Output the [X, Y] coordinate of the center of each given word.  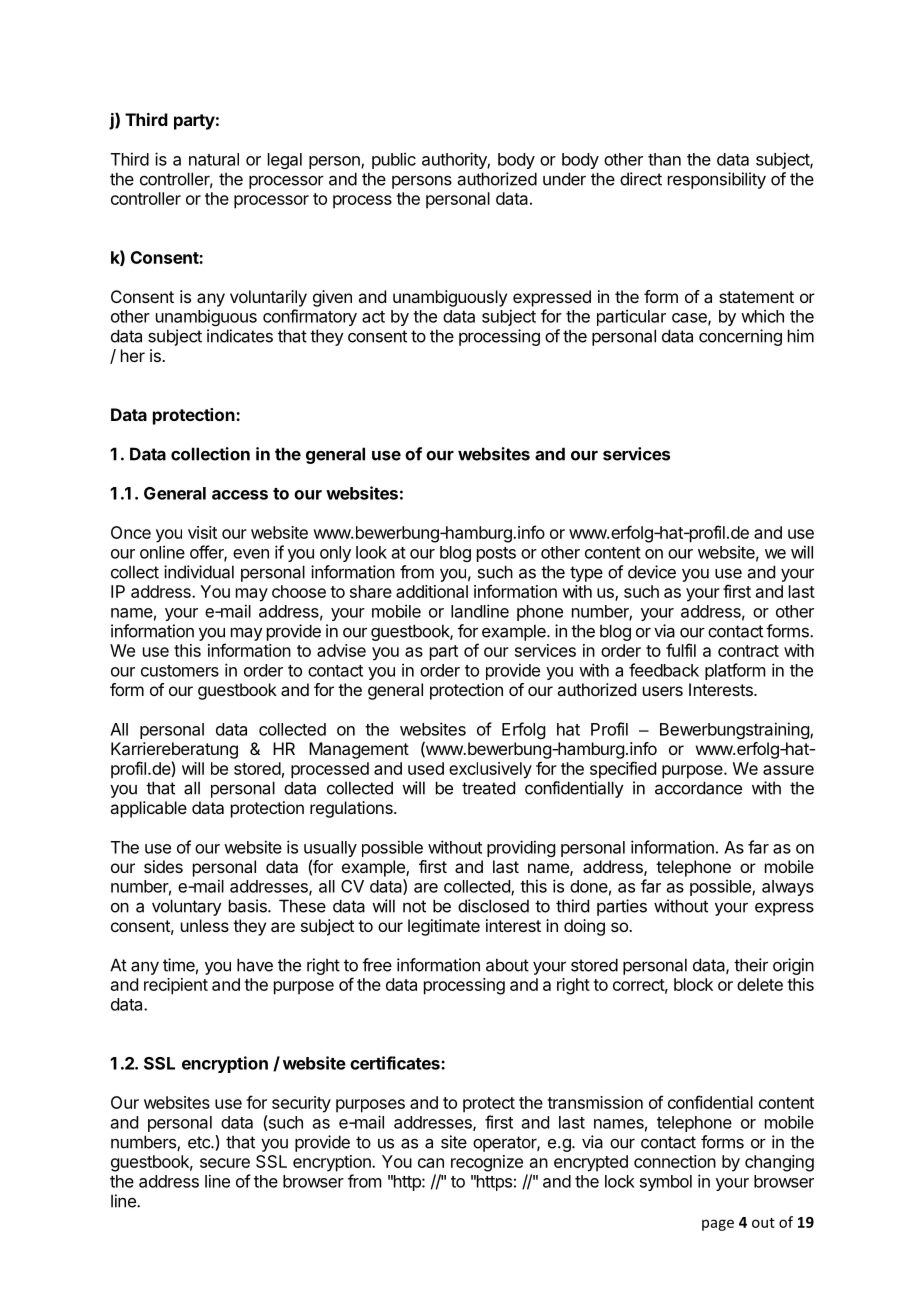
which [762, 316]
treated [488, 788]
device [652, 572]
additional [432, 591]
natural [214, 159]
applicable [148, 809]
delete [760, 984]
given [332, 298]
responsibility [717, 180]
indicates [240, 336]
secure [225, 1163]
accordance [698, 788]
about [507, 965]
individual [199, 572]
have [255, 965]
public [394, 160]
